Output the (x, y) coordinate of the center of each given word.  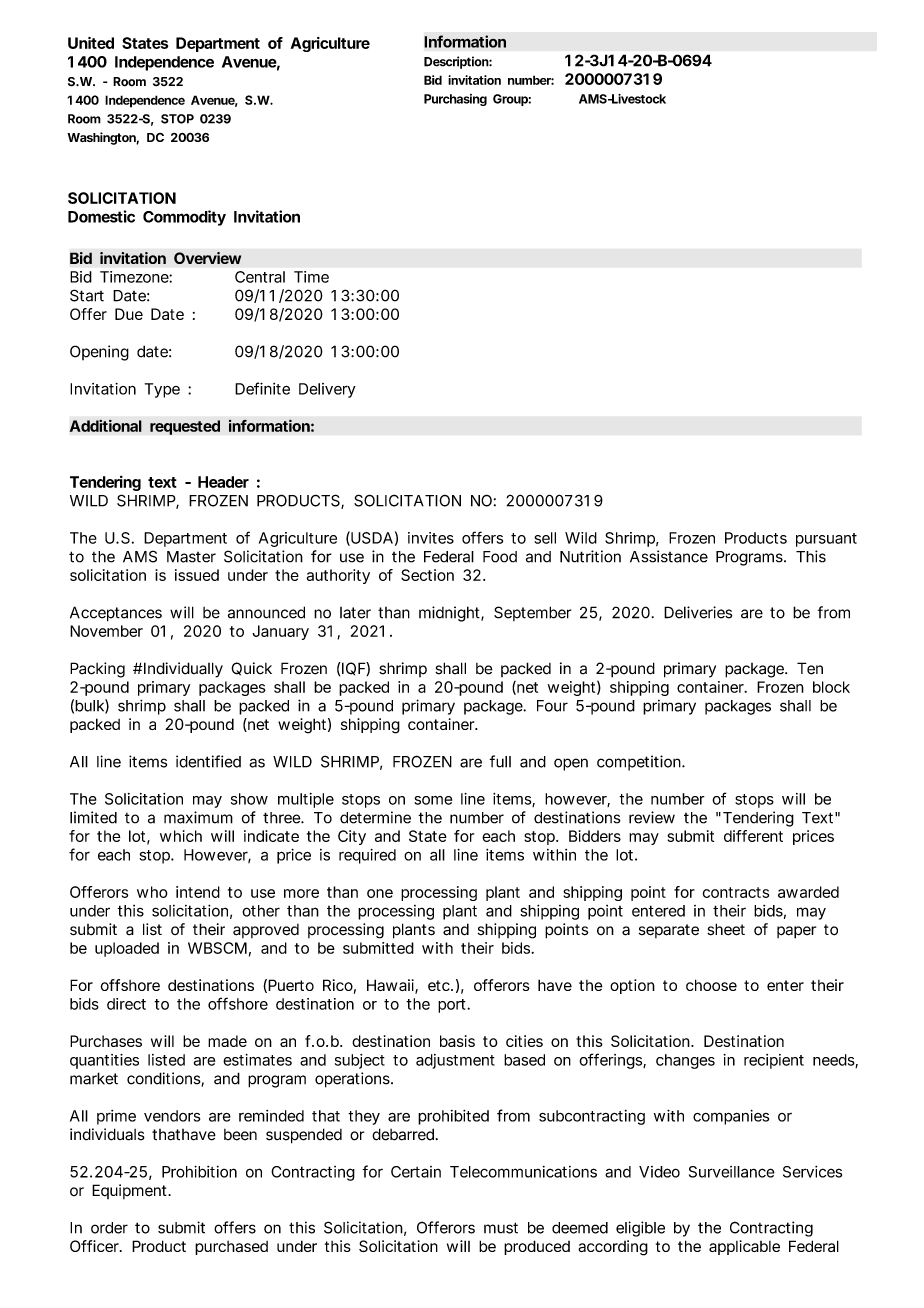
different (753, 836)
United (91, 43)
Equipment (129, 1191)
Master (191, 557)
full (500, 761)
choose (711, 985)
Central (260, 277)
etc (440, 985)
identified (208, 761)
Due (129, 314)
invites (431, 538)
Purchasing (455, 100)
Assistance (669, 556)
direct (126, 1004)
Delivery (327, 390)
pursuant (826, 540)
